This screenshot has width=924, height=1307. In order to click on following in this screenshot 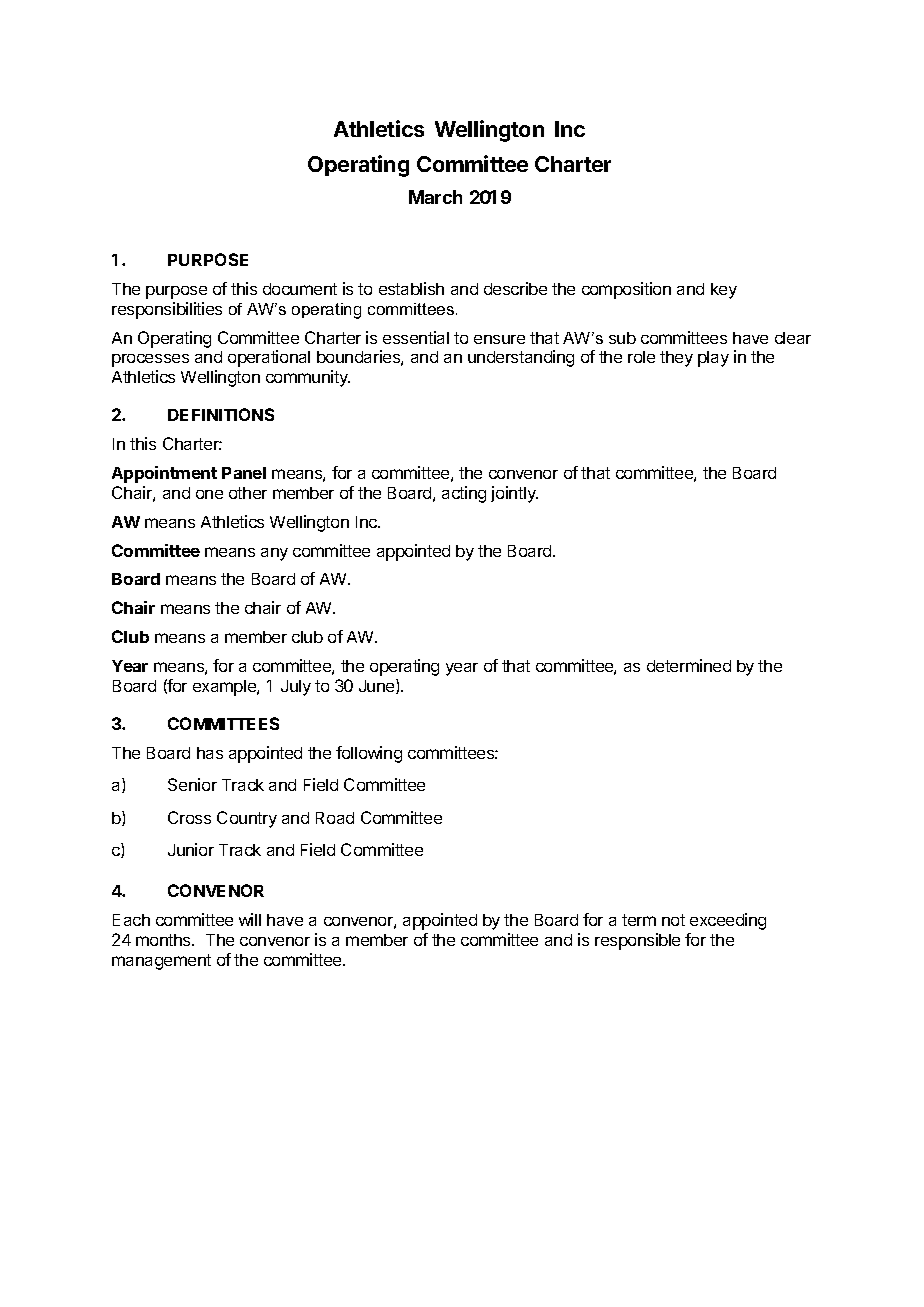, I will do `click(369, 754)`.
